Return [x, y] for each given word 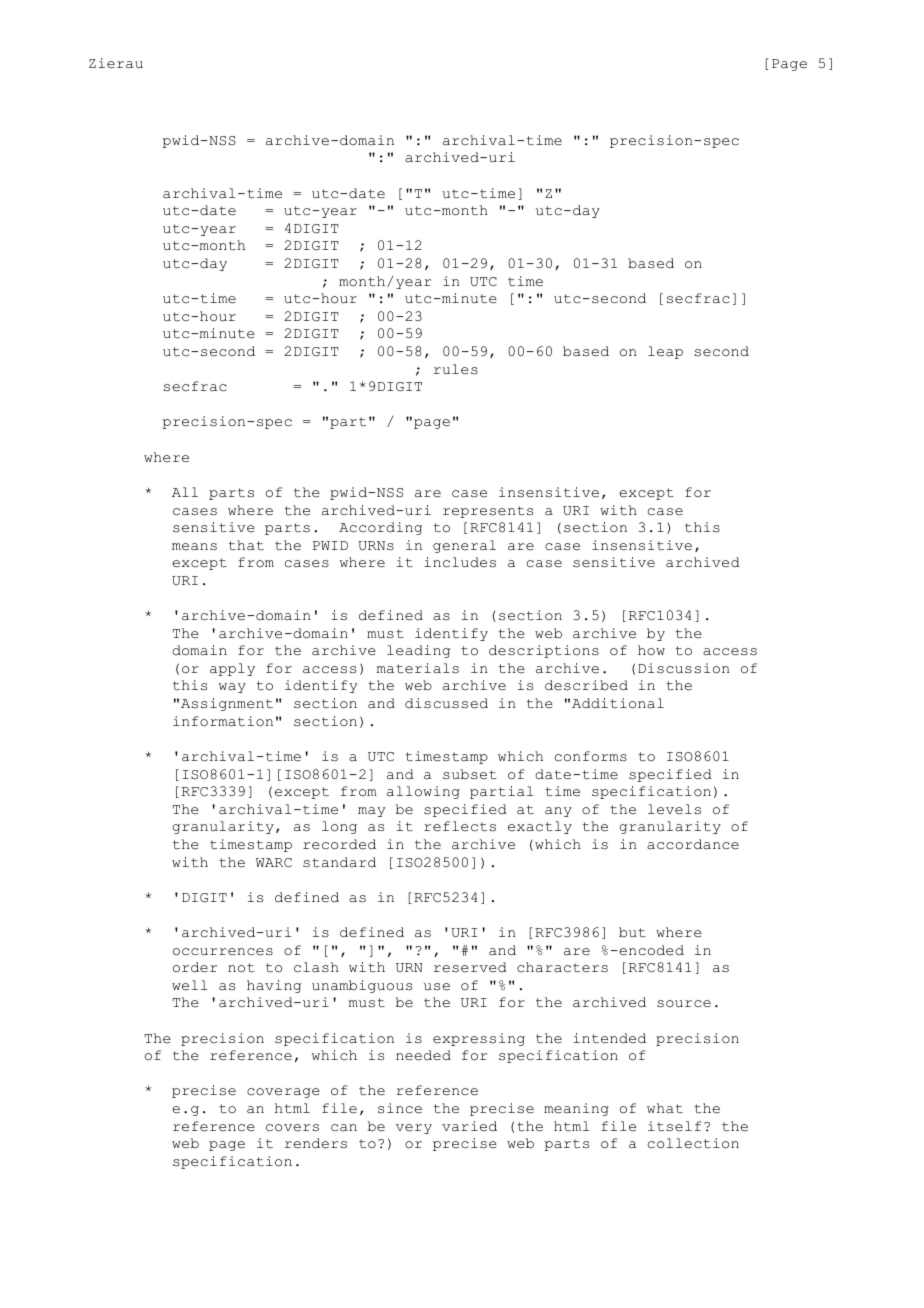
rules [456, 369]
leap [665, 352]
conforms [591, 756]
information [223, 721]
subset [470, 774]
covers [292, 1128]
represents [488, 512]
